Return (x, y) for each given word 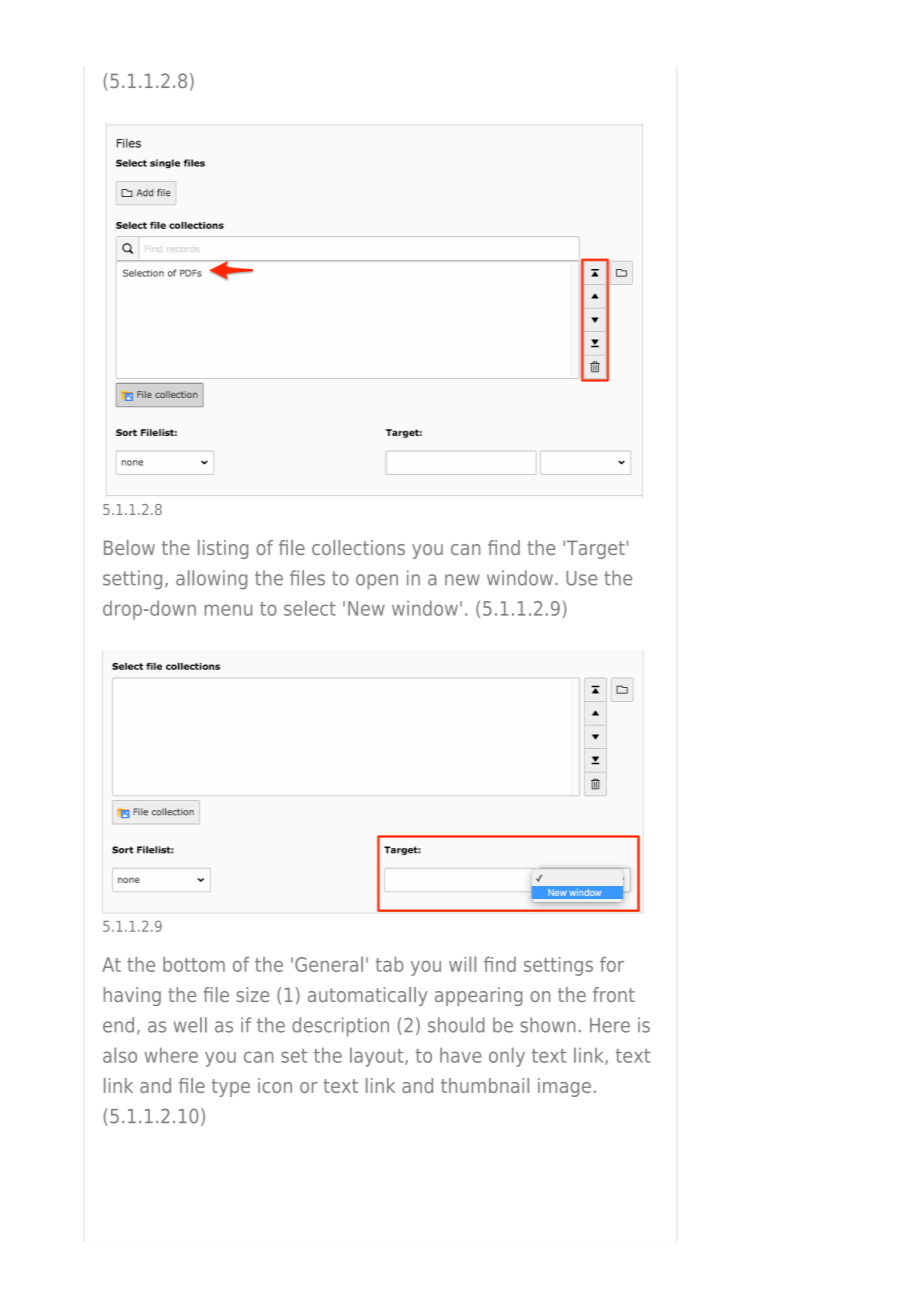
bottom (194, 964)
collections (358, 547)
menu (228, 610)
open (377, 582)
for (612, 964)
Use (581, 578)
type (231, 1088)
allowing (211, 580)
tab (389, 964)
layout (378, 1057)
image (564, 1087)
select (310, 608)
